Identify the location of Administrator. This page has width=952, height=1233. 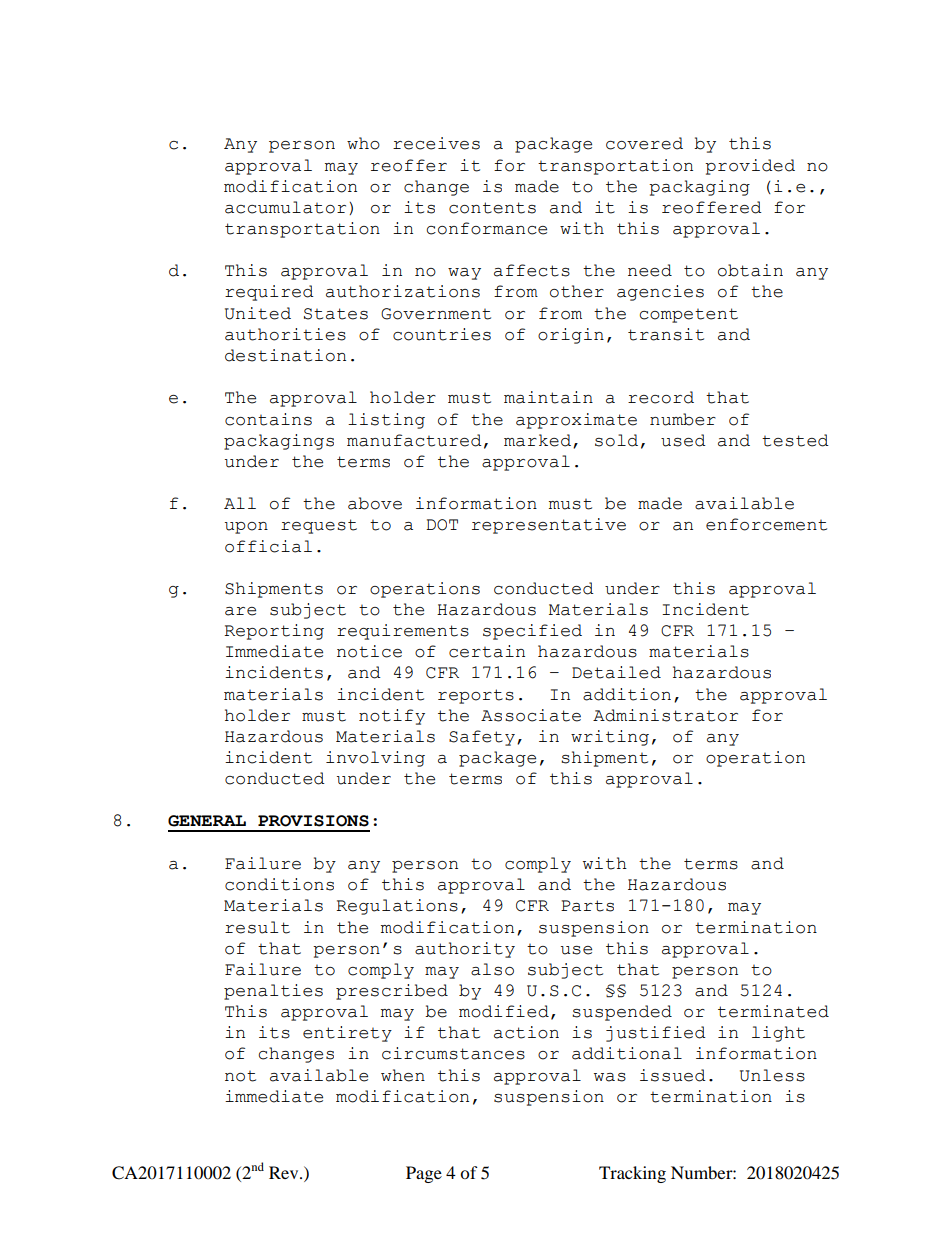
(665, 715).
